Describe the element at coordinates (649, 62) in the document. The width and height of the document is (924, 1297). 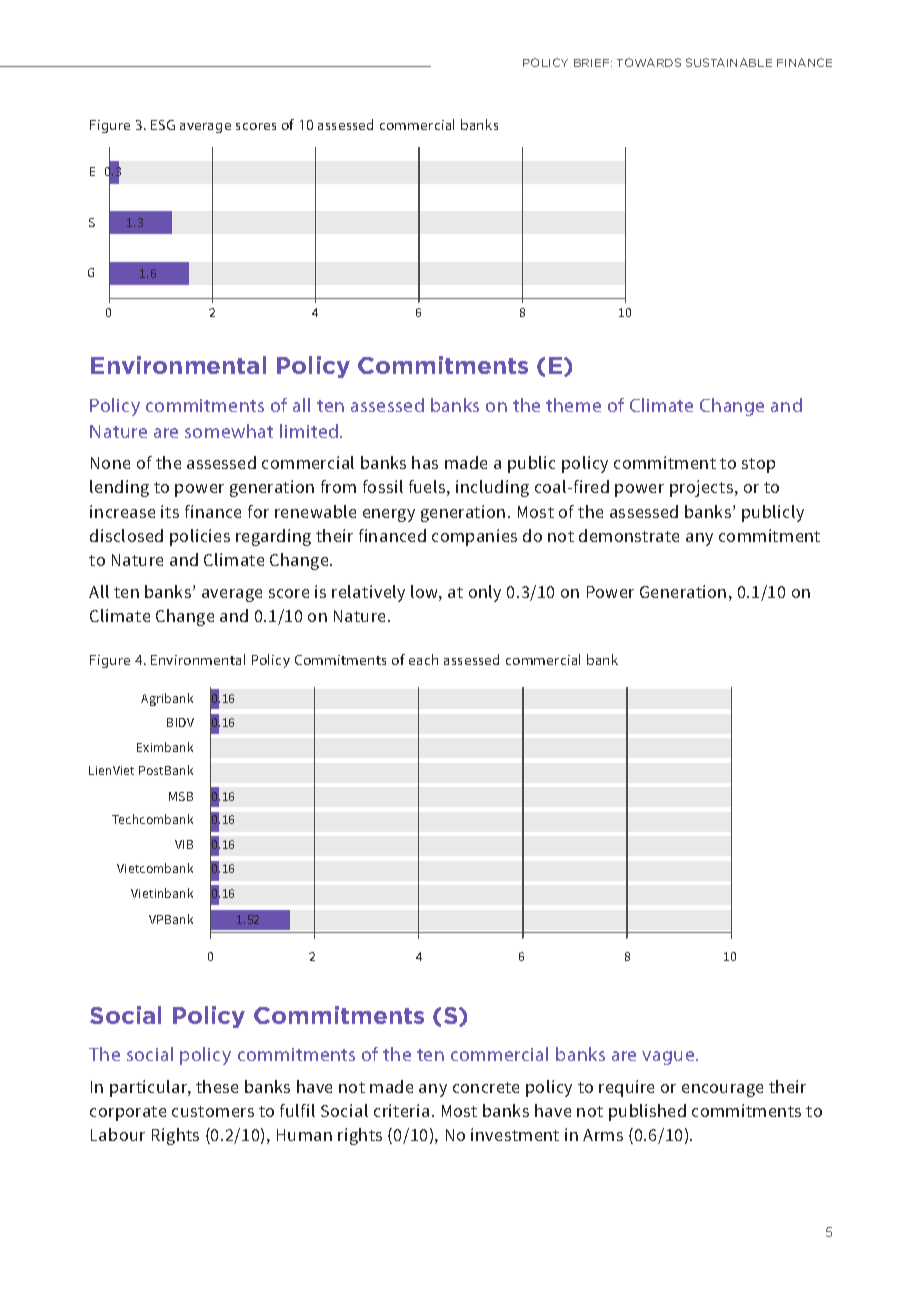
I see `TOWARDS` at that location.
